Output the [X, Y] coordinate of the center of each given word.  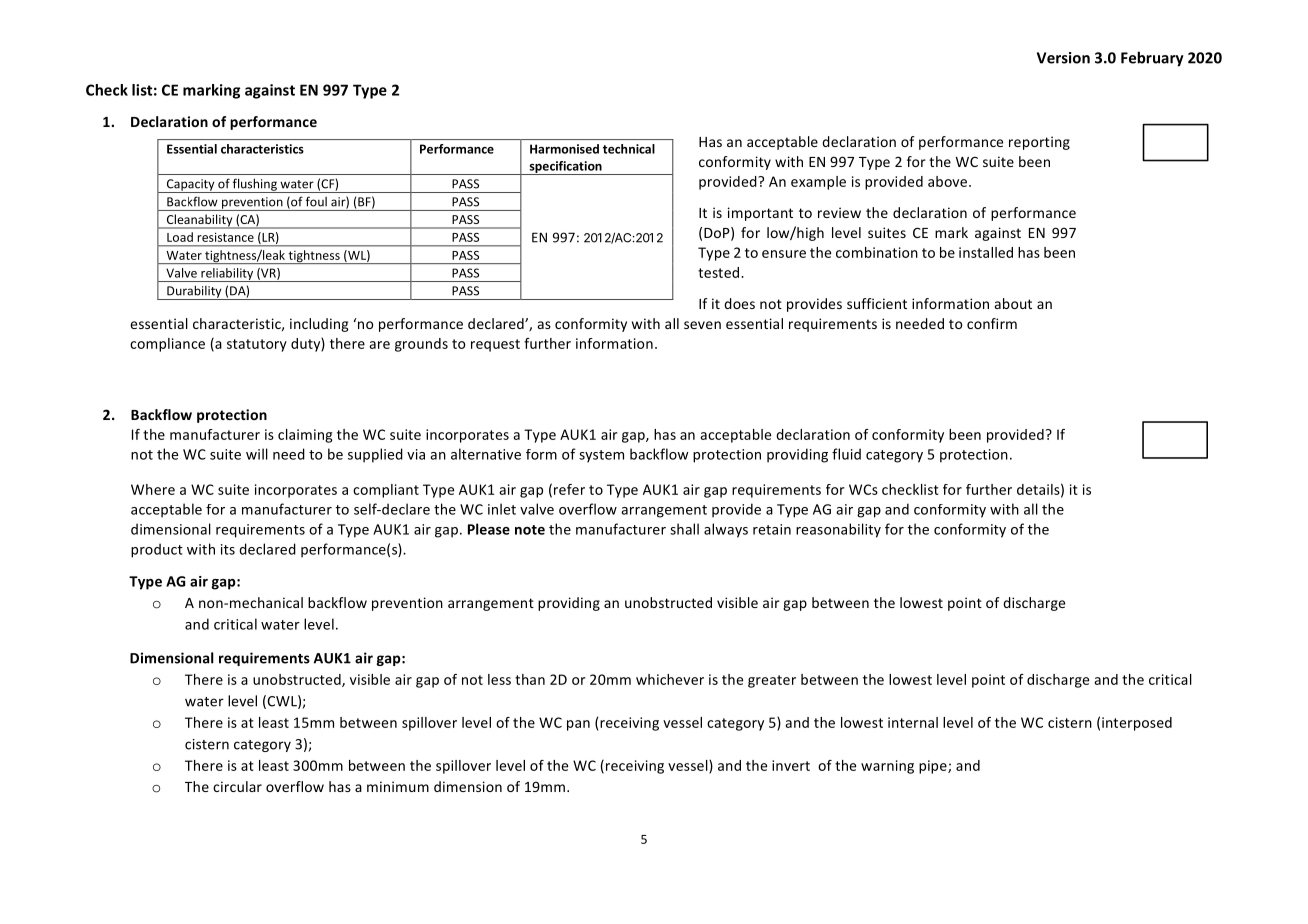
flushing [255, 185]
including [319, 325]
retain [772, 529]
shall [684, 529]
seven [702, 325]
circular [237, 786]
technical [629, 149]
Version [1063, 58]
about [1013, 303]
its [228, 549]
